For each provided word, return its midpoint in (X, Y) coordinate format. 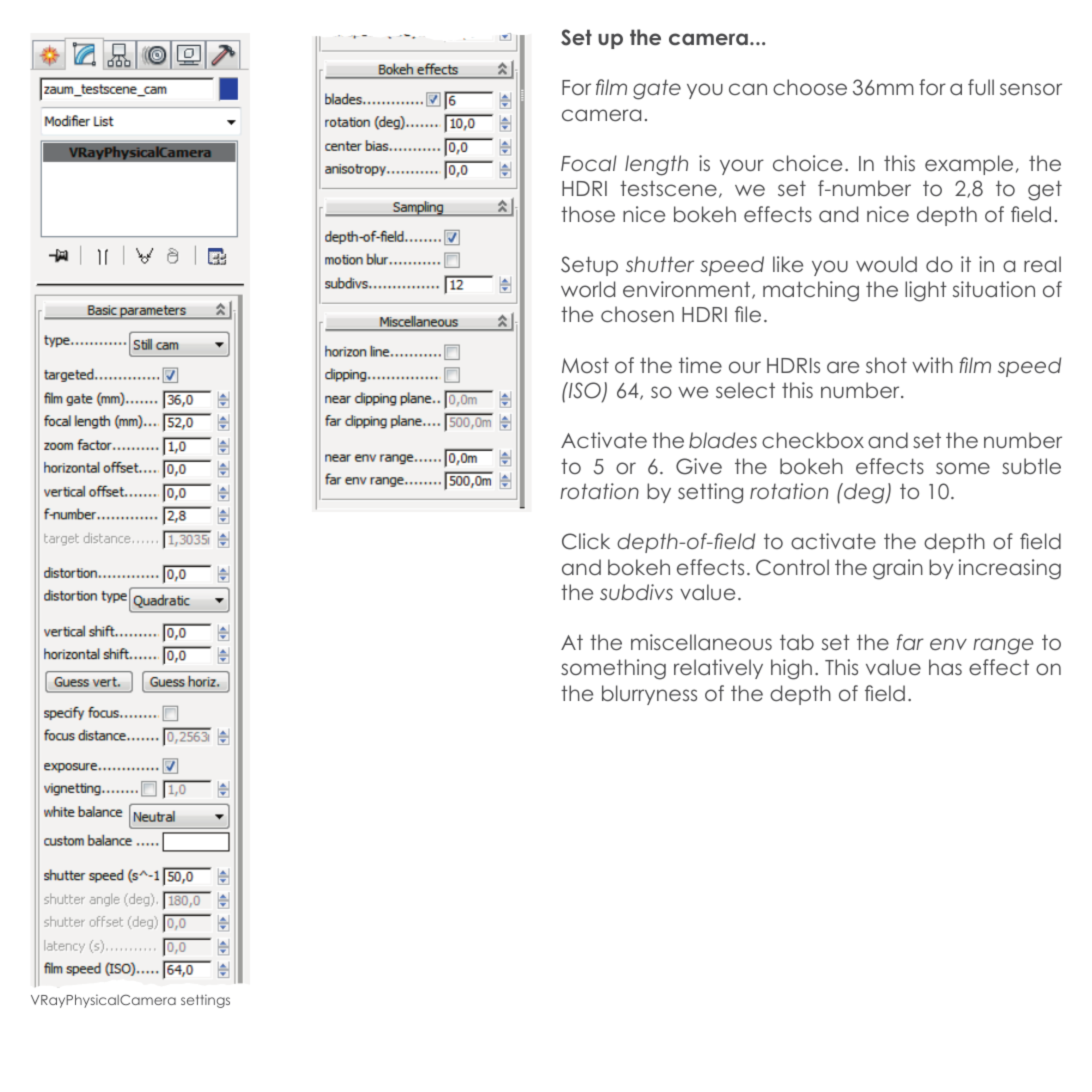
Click (586, 541)
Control (792, 567)
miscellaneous (701, 642)
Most (585, 365)
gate (657, 89)
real (1042, 264)
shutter (660, 264)
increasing (1009, 569)
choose (810, 87)
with (932, 365)
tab (797, 642)
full (981, 87)
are (843, 367)
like (788, 264)
